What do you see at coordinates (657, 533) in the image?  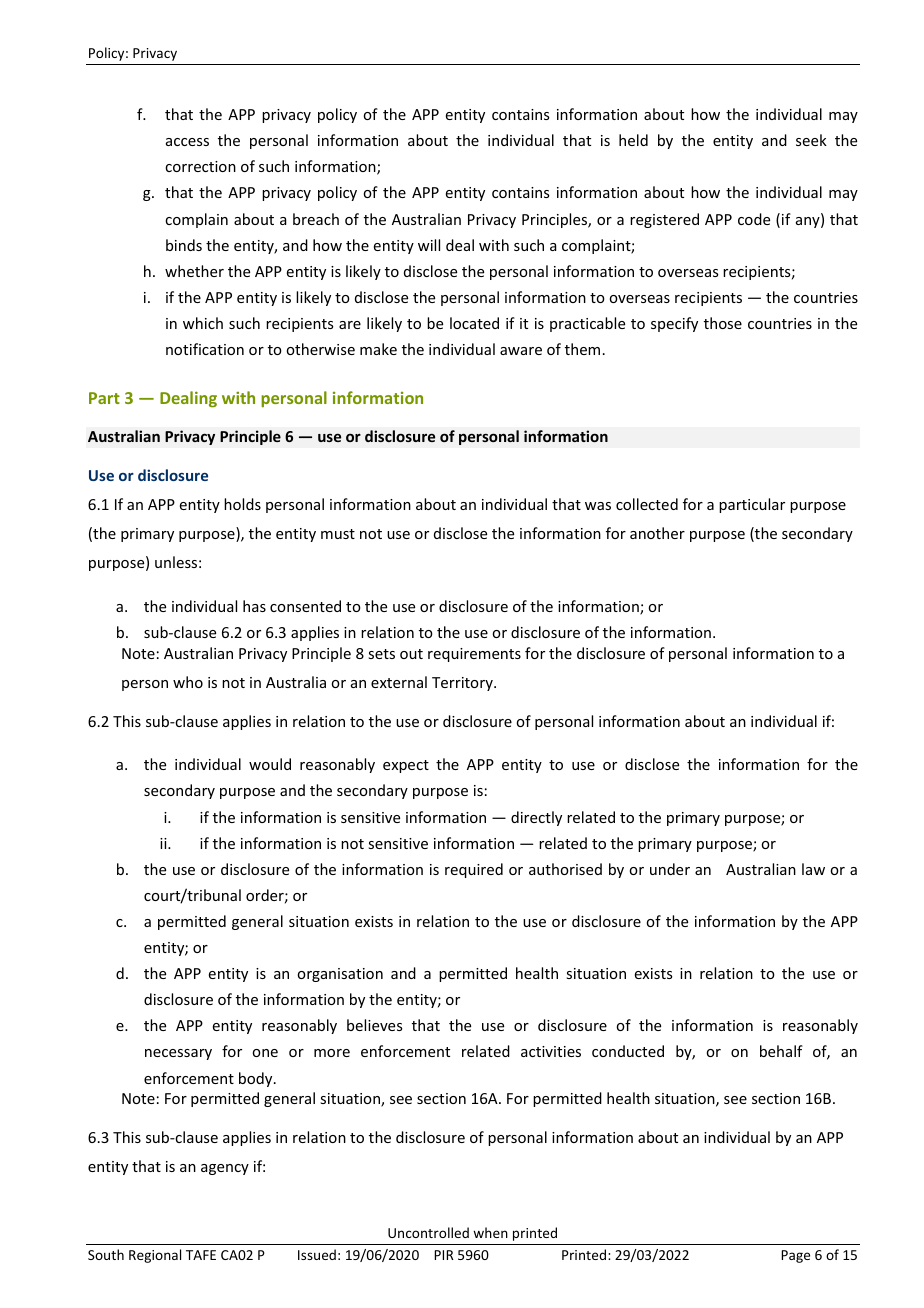 I see `another` at bounding box center [657, 533].
